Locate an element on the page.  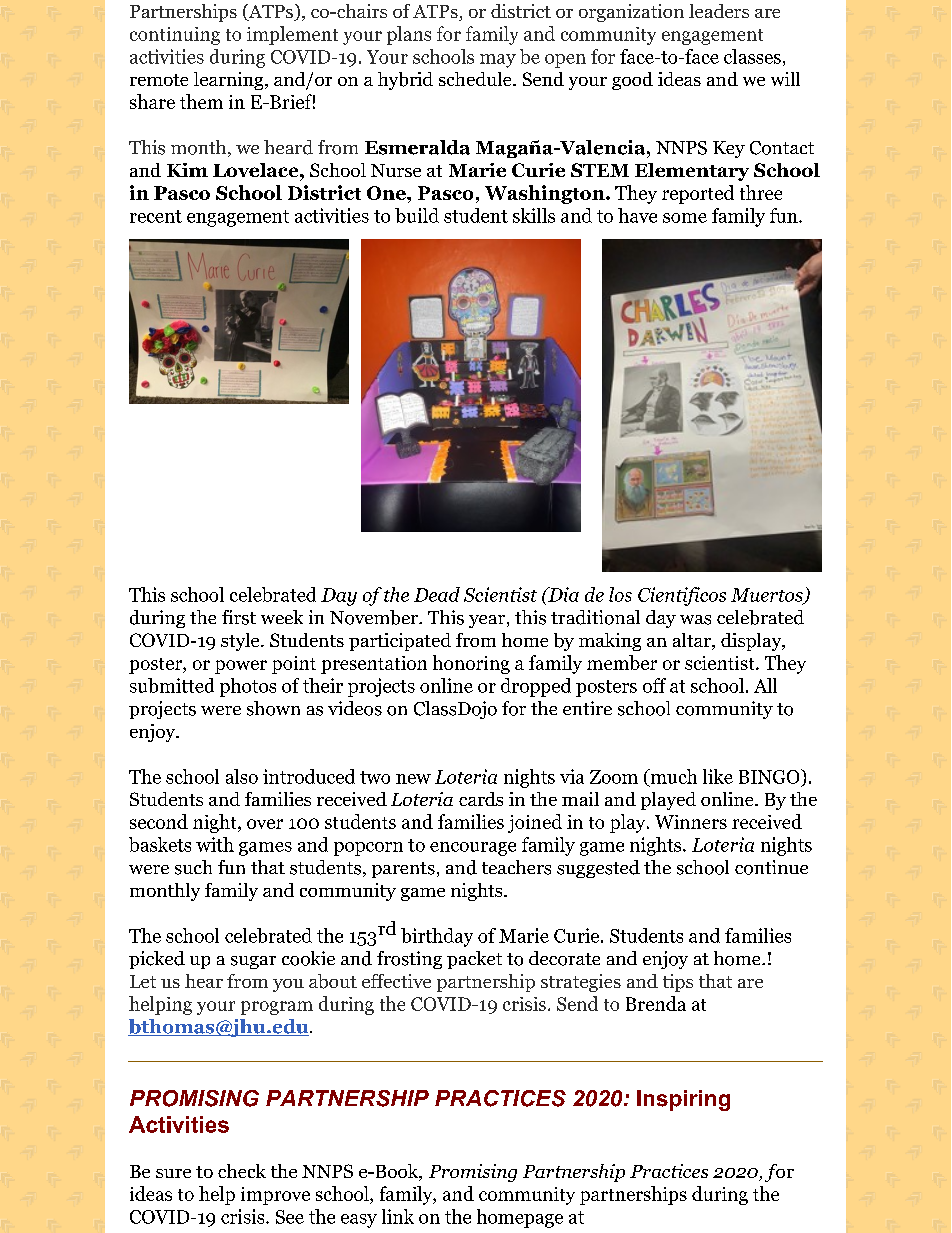
check is located at coordinates (242, 1171).
